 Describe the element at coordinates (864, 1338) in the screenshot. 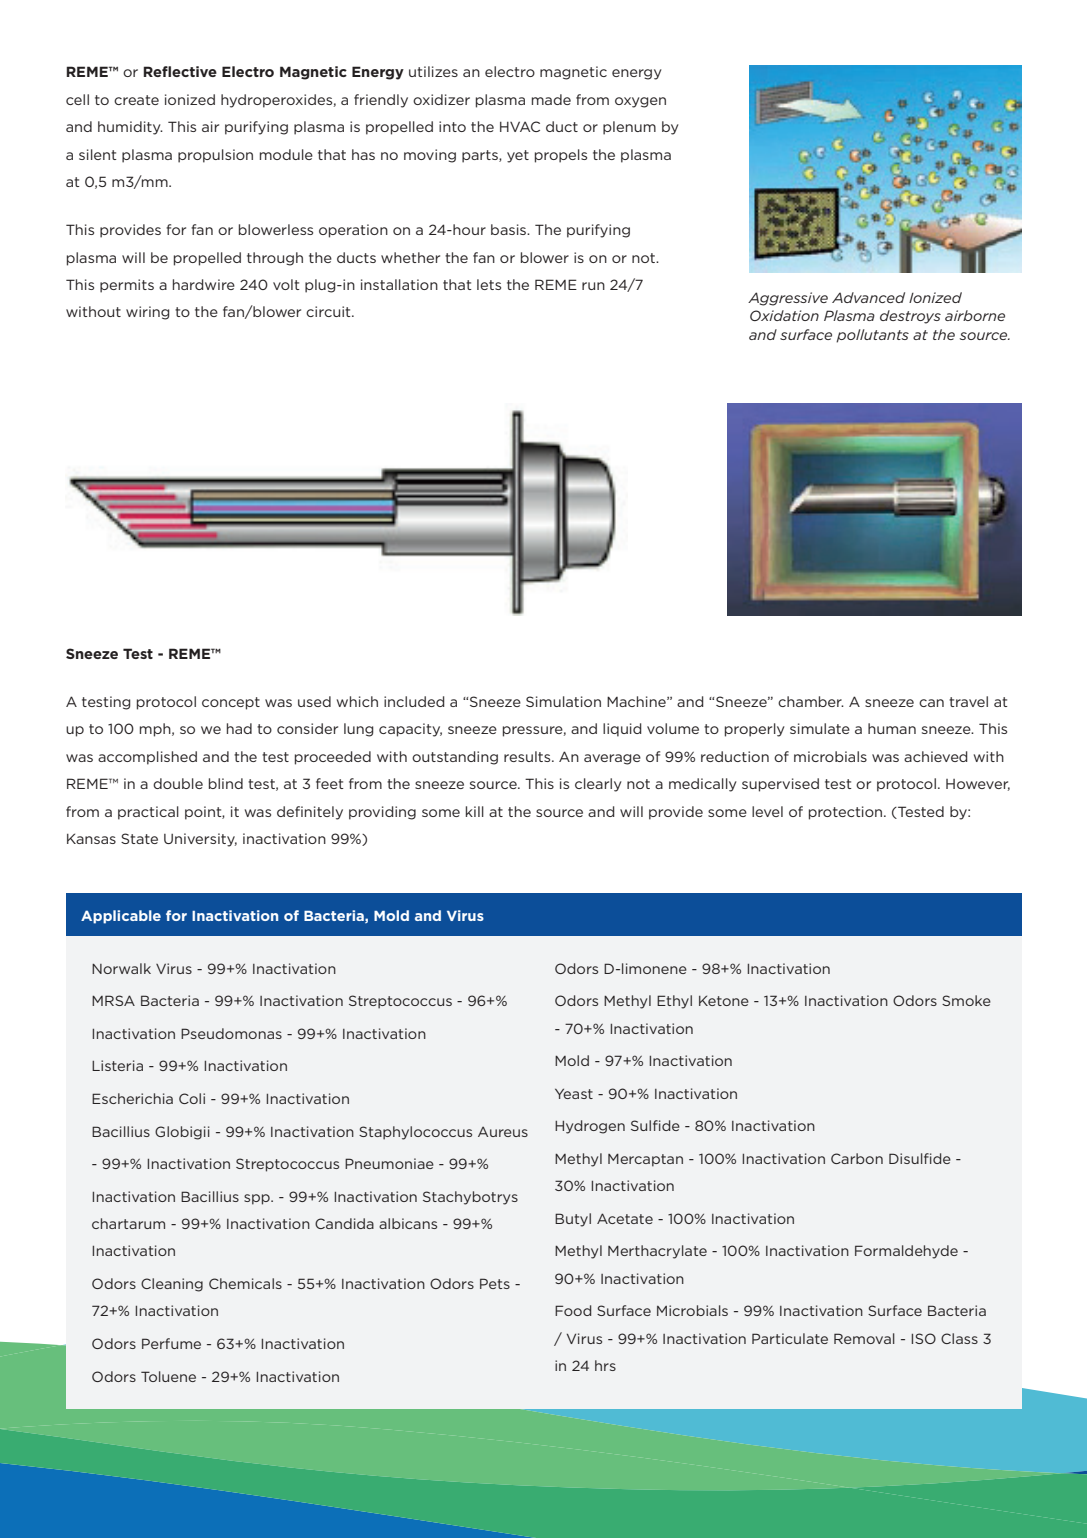

I see `Removal` at that location.
